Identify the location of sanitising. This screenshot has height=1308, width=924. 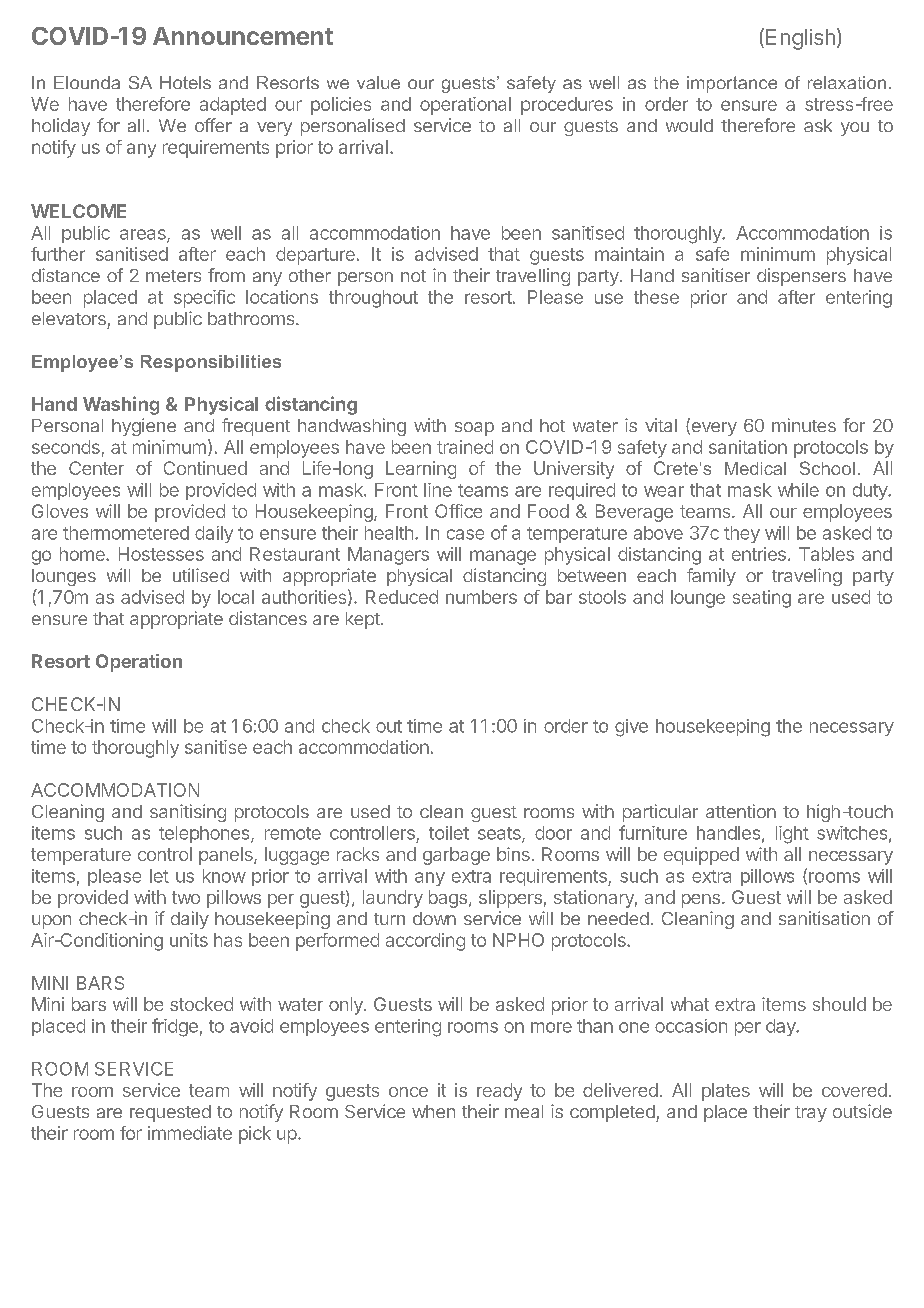
(188, 813).
